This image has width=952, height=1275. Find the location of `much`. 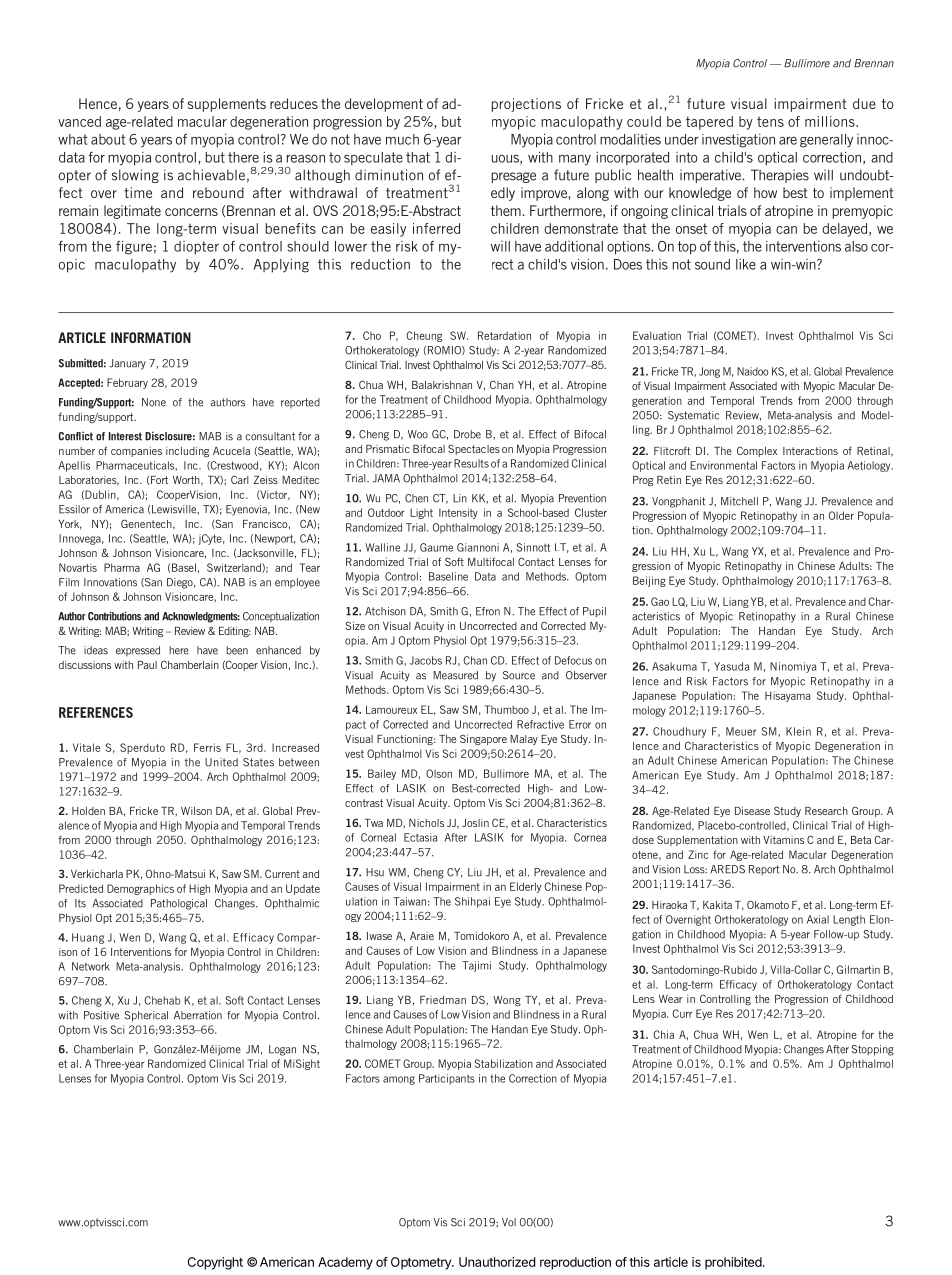

much is located at coordinates (402, 139).
